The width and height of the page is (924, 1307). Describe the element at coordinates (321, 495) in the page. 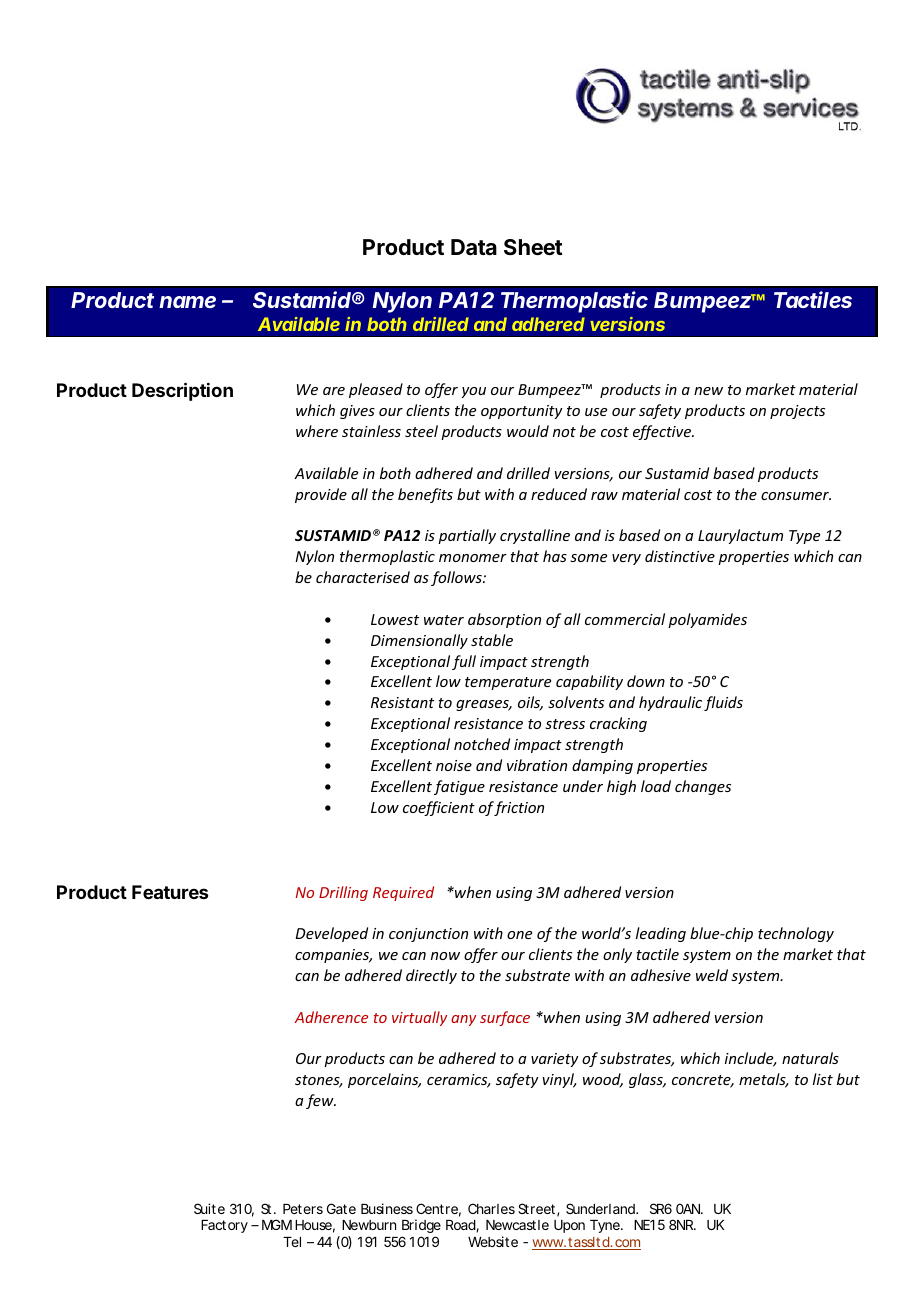

I see `provide` at that location.
